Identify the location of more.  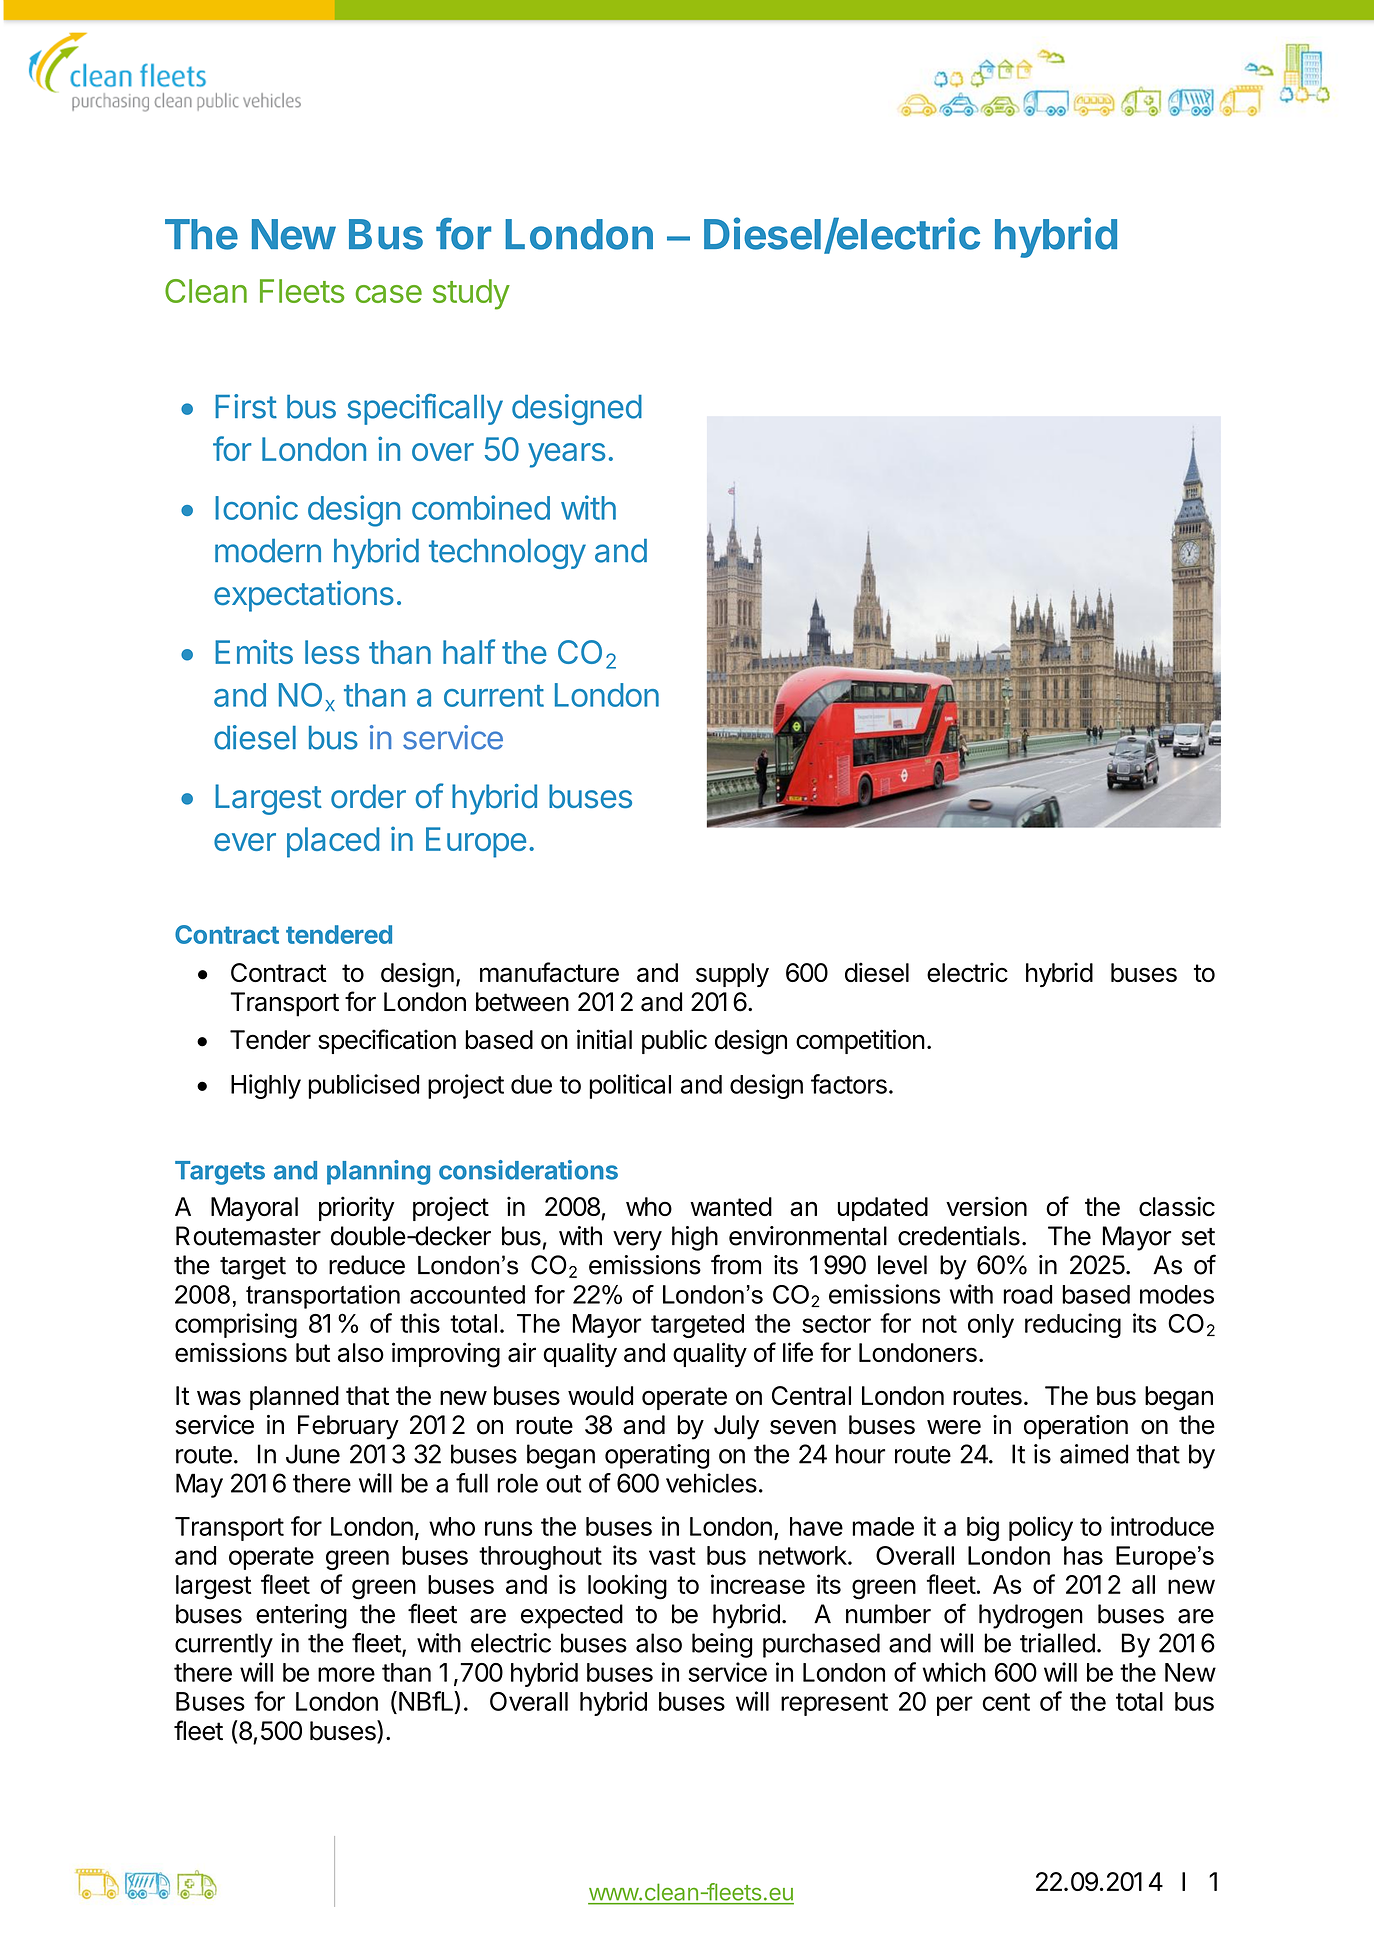
(346, 1674).
